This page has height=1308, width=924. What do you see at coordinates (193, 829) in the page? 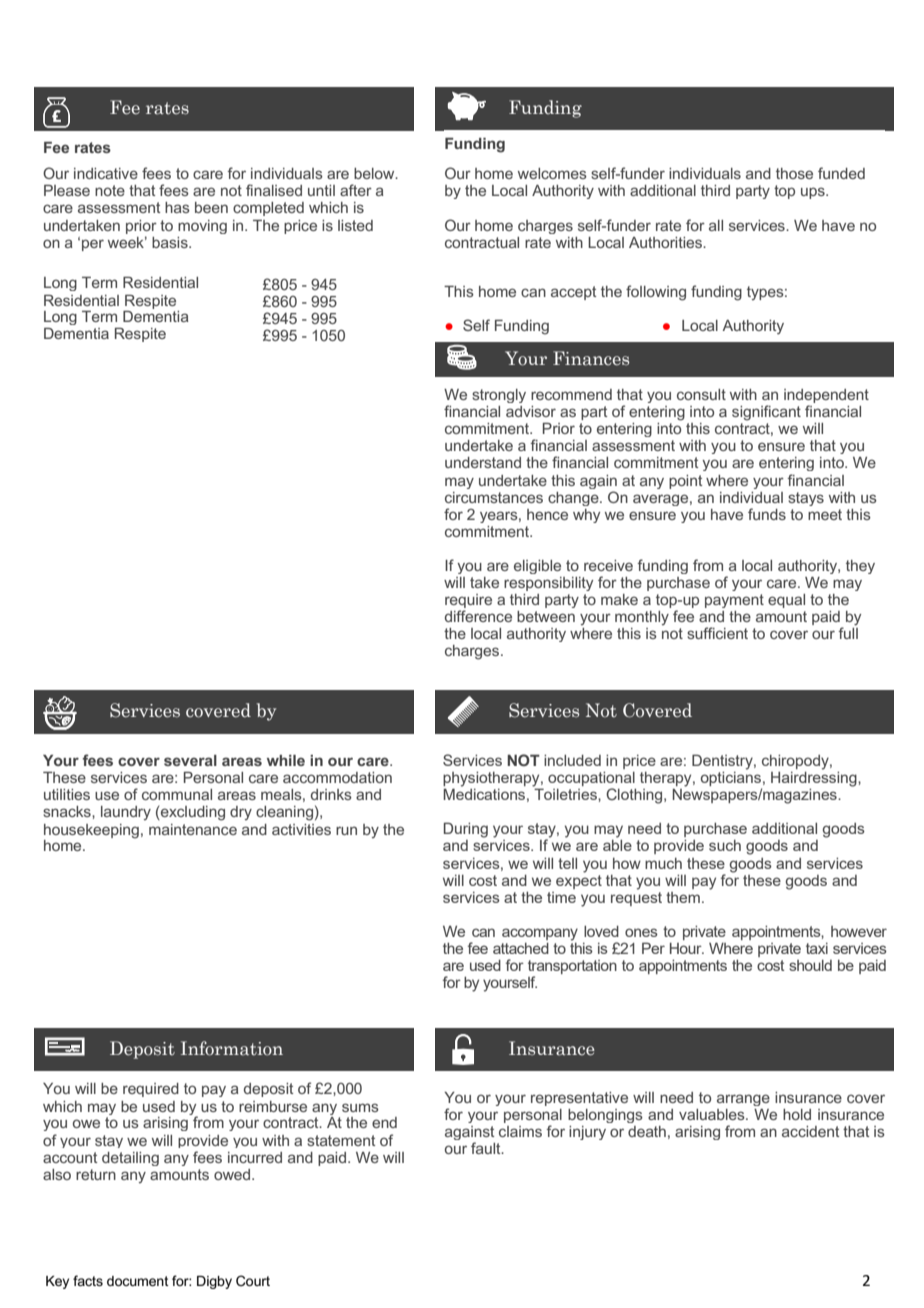
I see `maintenance` at bounding box center [193, 829].
